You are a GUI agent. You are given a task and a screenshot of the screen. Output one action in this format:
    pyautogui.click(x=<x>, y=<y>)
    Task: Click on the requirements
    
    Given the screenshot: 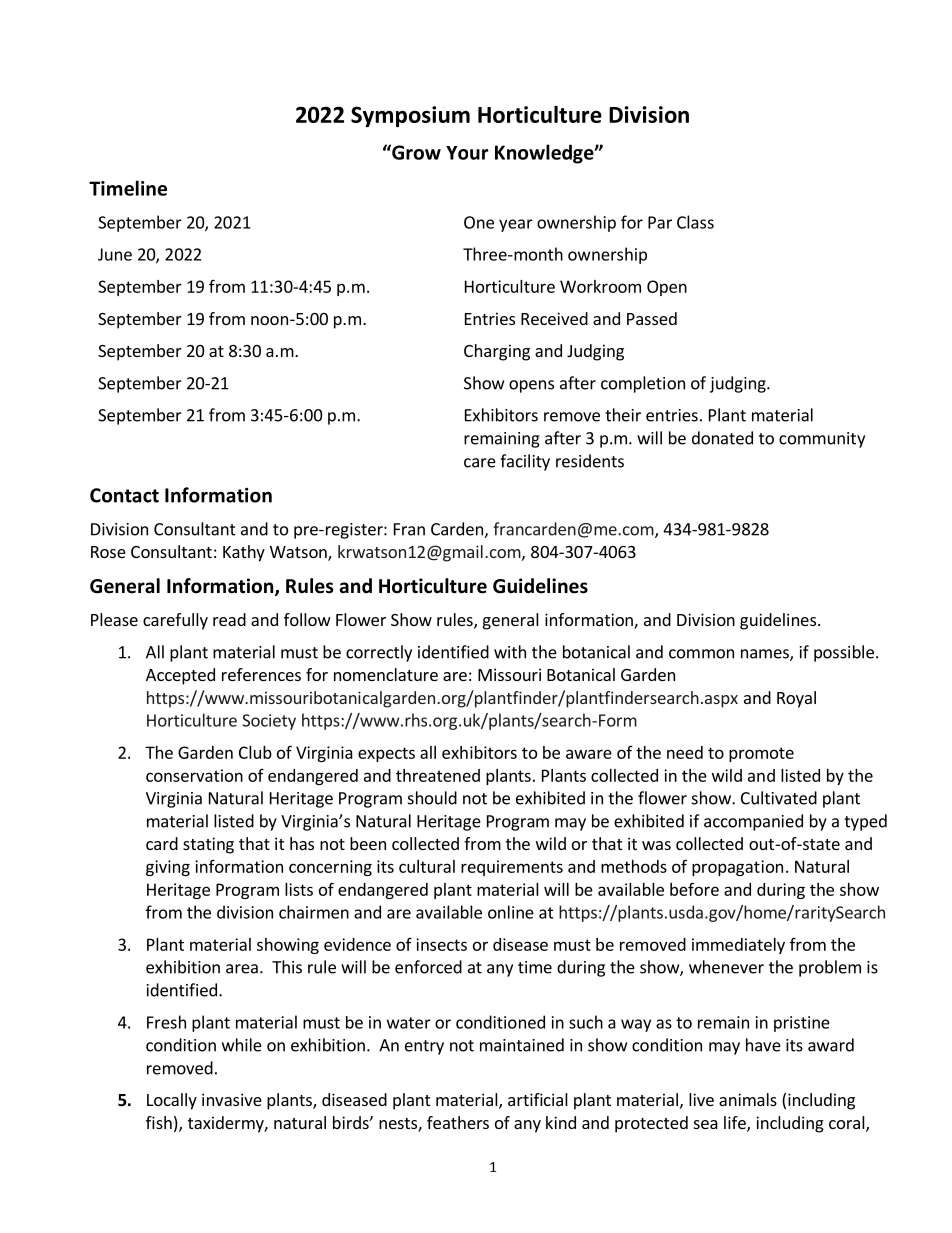 What is the action you would take?
    pyautogui.click(x=512, y=868)
